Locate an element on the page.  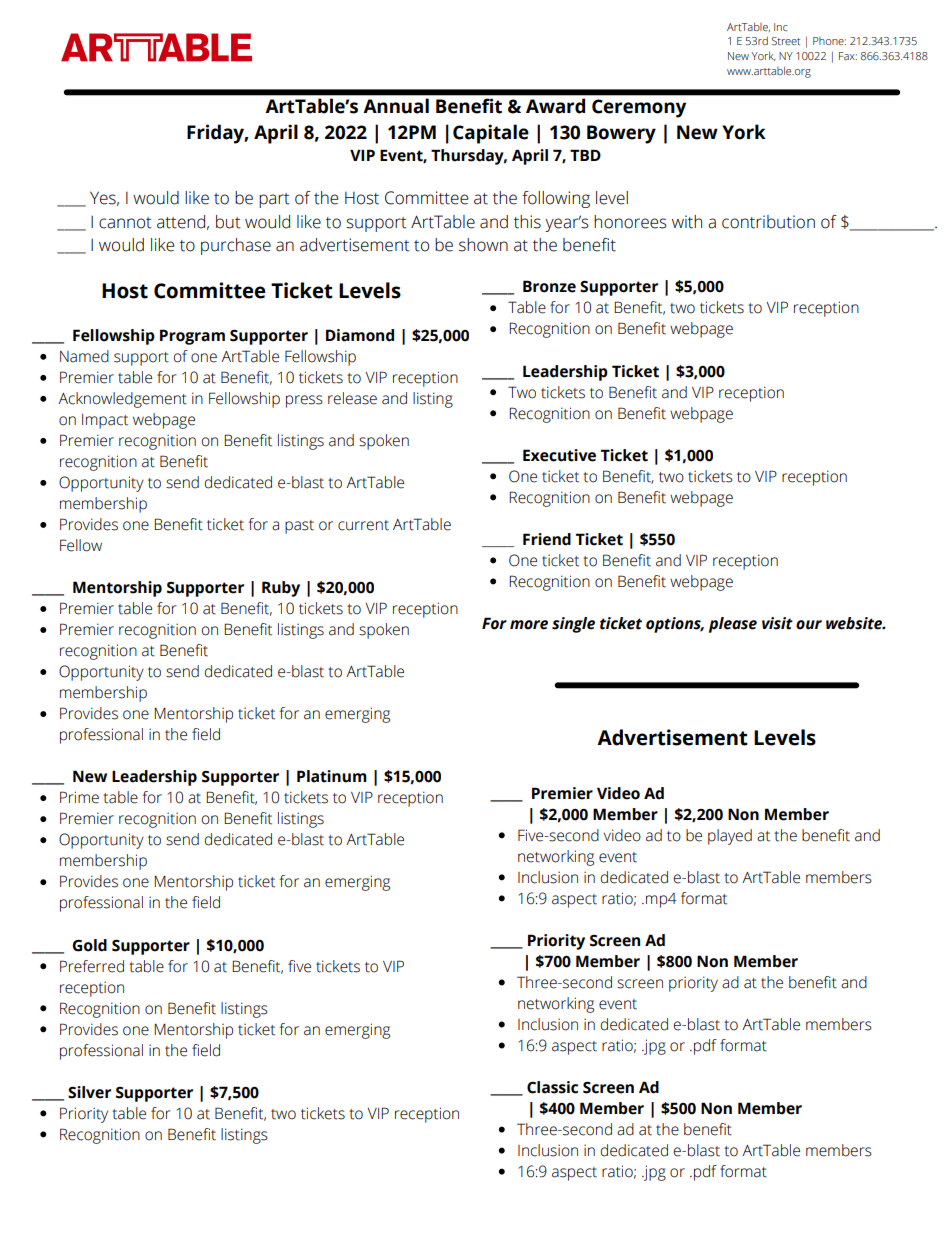
Street is located at coordinates (786, 41).
